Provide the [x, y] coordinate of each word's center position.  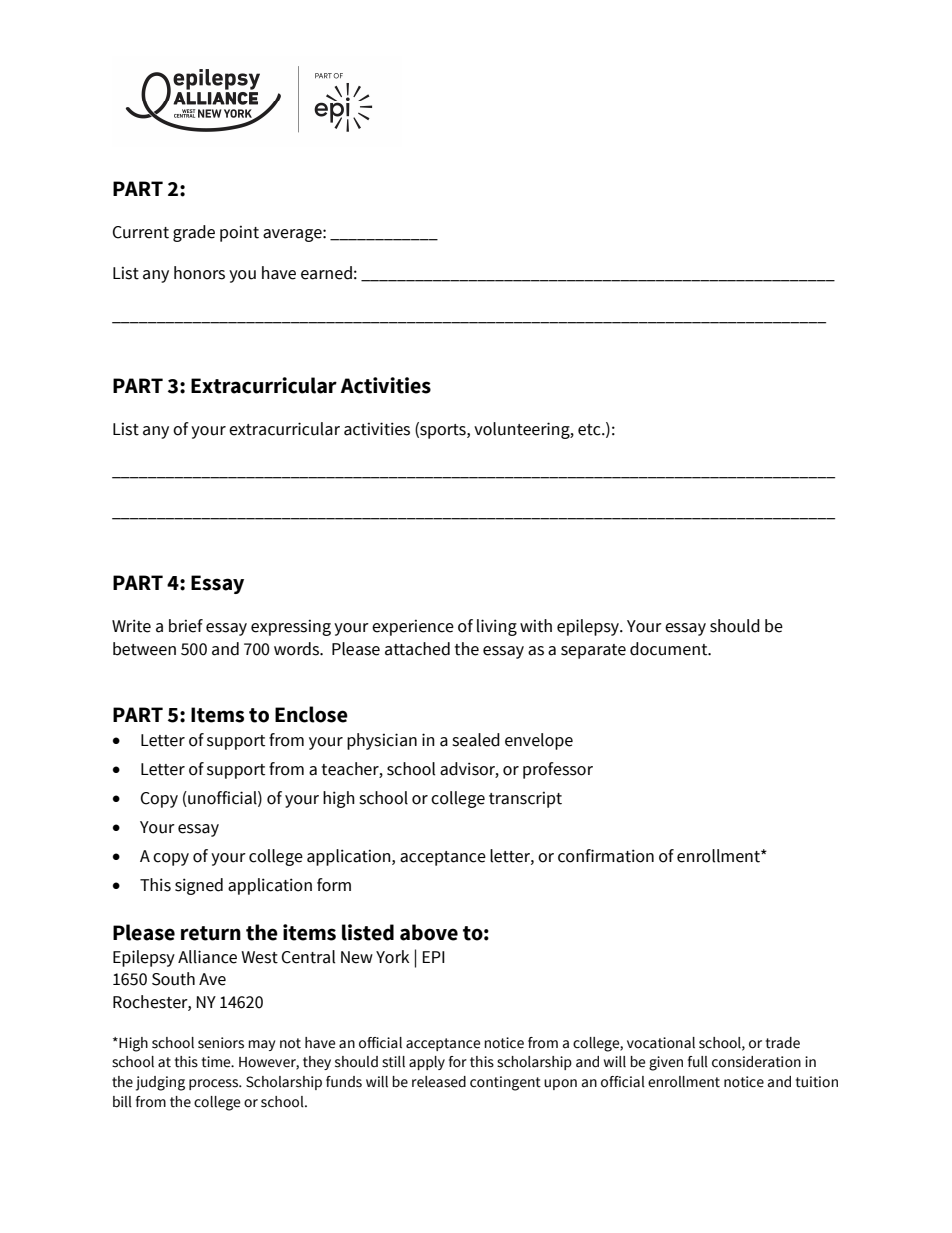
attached [417, 649]
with [536, 626]
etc [590, 430]
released [439, 1082]
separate [593, 651]
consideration [756, 1062]
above [429, 932]
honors [199, 273]
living [497, 627]
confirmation [606, 856]
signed [199, 886]
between [144, 649]
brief [186, 626]
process [215, 1084]
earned [326, 273]
